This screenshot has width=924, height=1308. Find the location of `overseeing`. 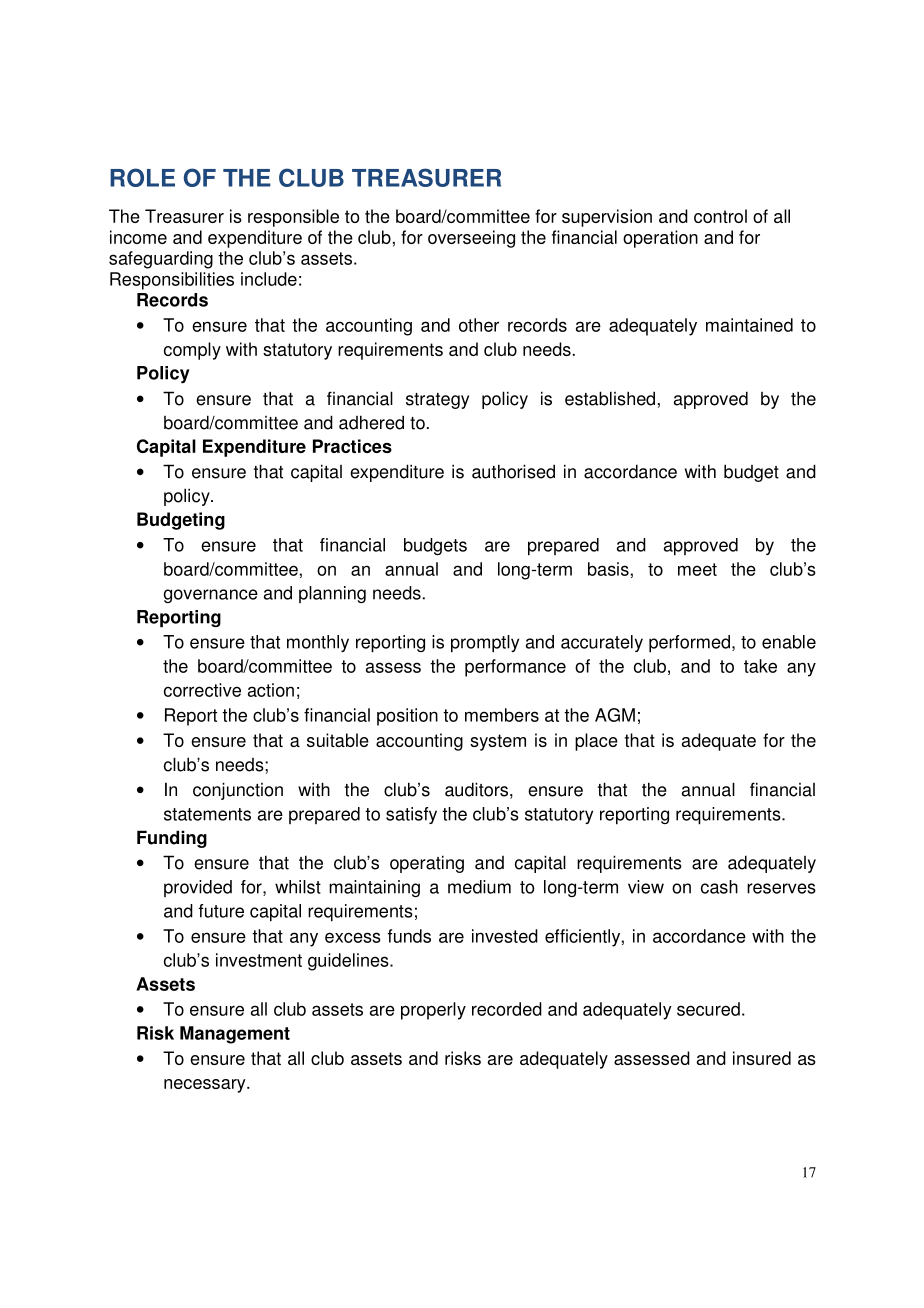

overseeing is located at coordinates (471, 239).
